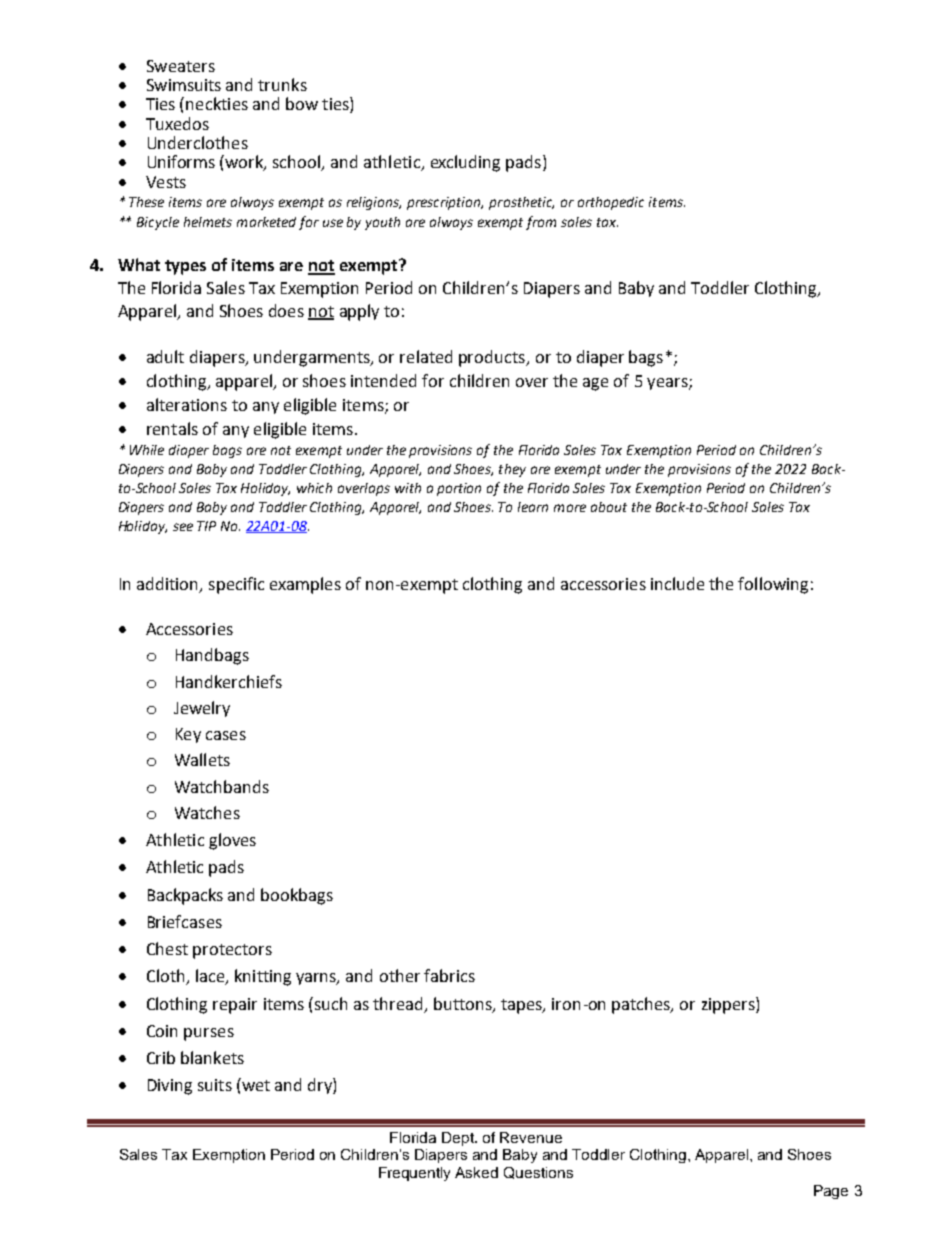 Image resolution: width=952 pixels, height=1233 pixels. What do you see at coordinates (255, 1084) in the document?
I see `wet` at bounding box center [255, 1084].
